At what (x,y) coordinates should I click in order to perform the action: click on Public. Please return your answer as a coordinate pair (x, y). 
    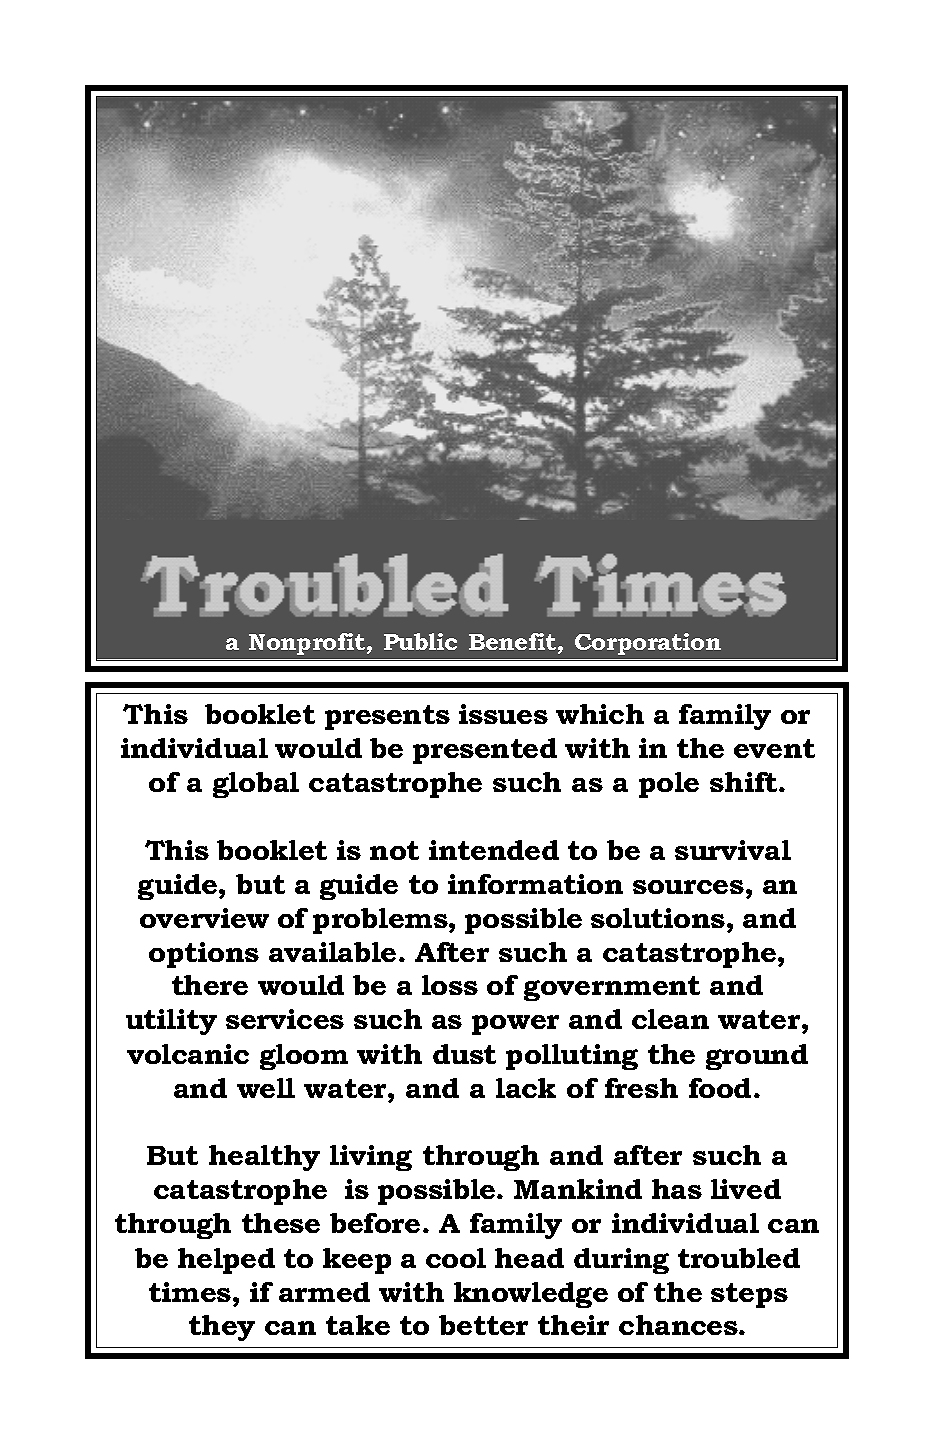
    Looking at the image, I should click on (420, 641).
